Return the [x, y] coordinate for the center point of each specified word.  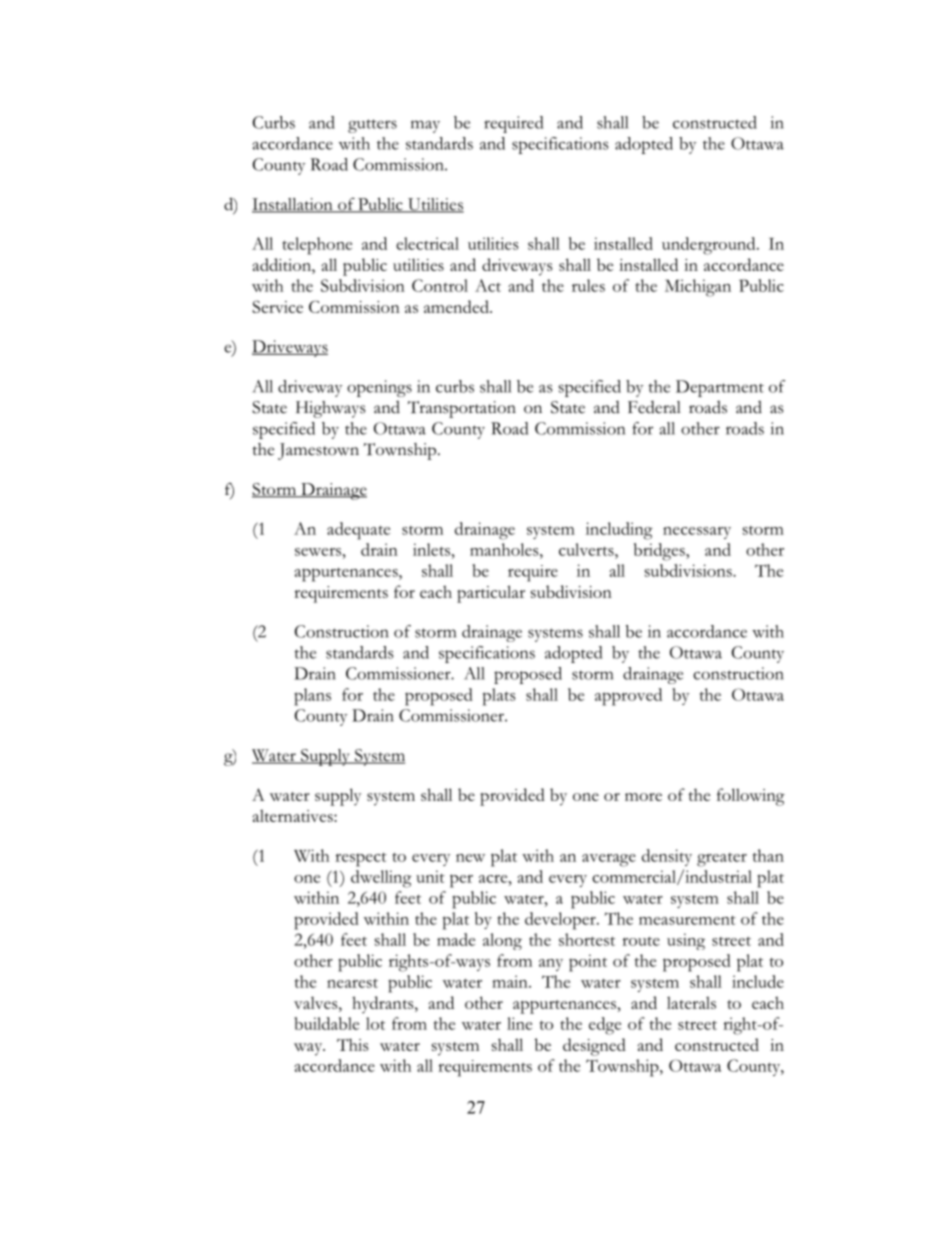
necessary [697, 533]
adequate [358, 531]
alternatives [294, 815]
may [425, 126]
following [751, 797]
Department [720, 388]
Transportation [462, 409]
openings [379, 388]
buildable [326, 1023]
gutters [372, 126]
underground [710, 246]
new [470, 858]
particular [491, 594]
